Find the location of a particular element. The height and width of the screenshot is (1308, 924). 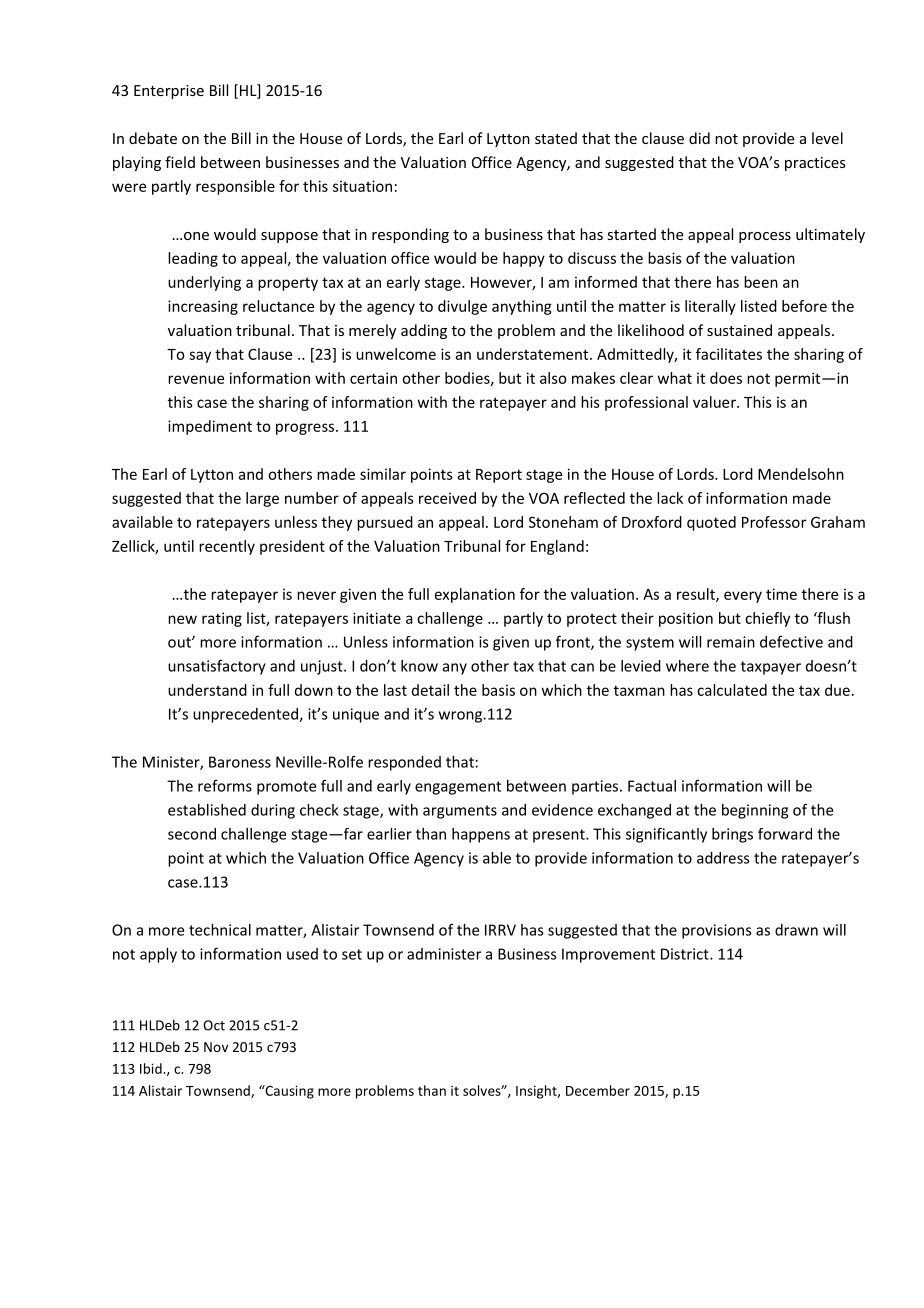

stated is located at coordinates (556, 138).
